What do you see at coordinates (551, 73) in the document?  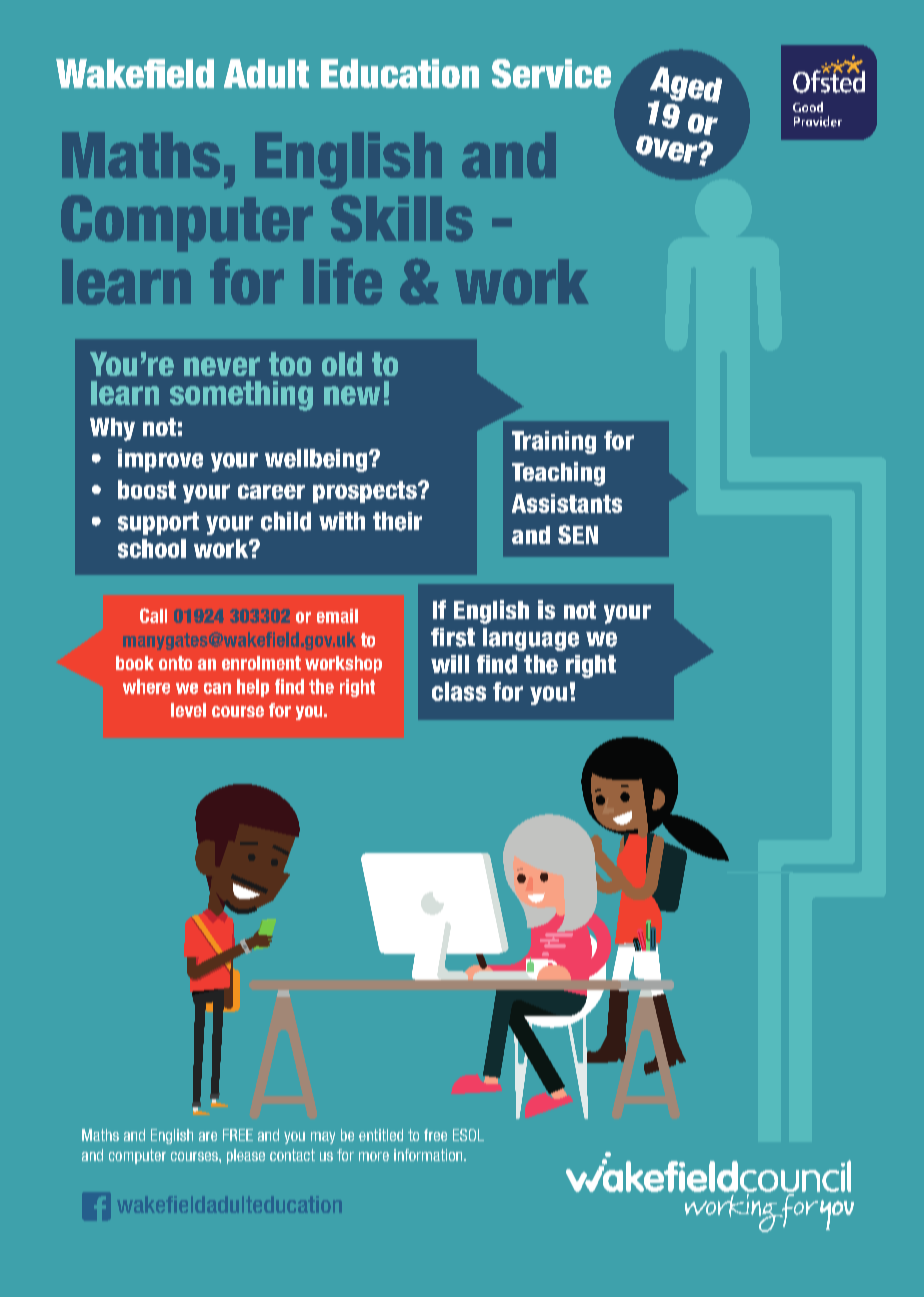 I see `Service` at bounding box center [551, 73].
